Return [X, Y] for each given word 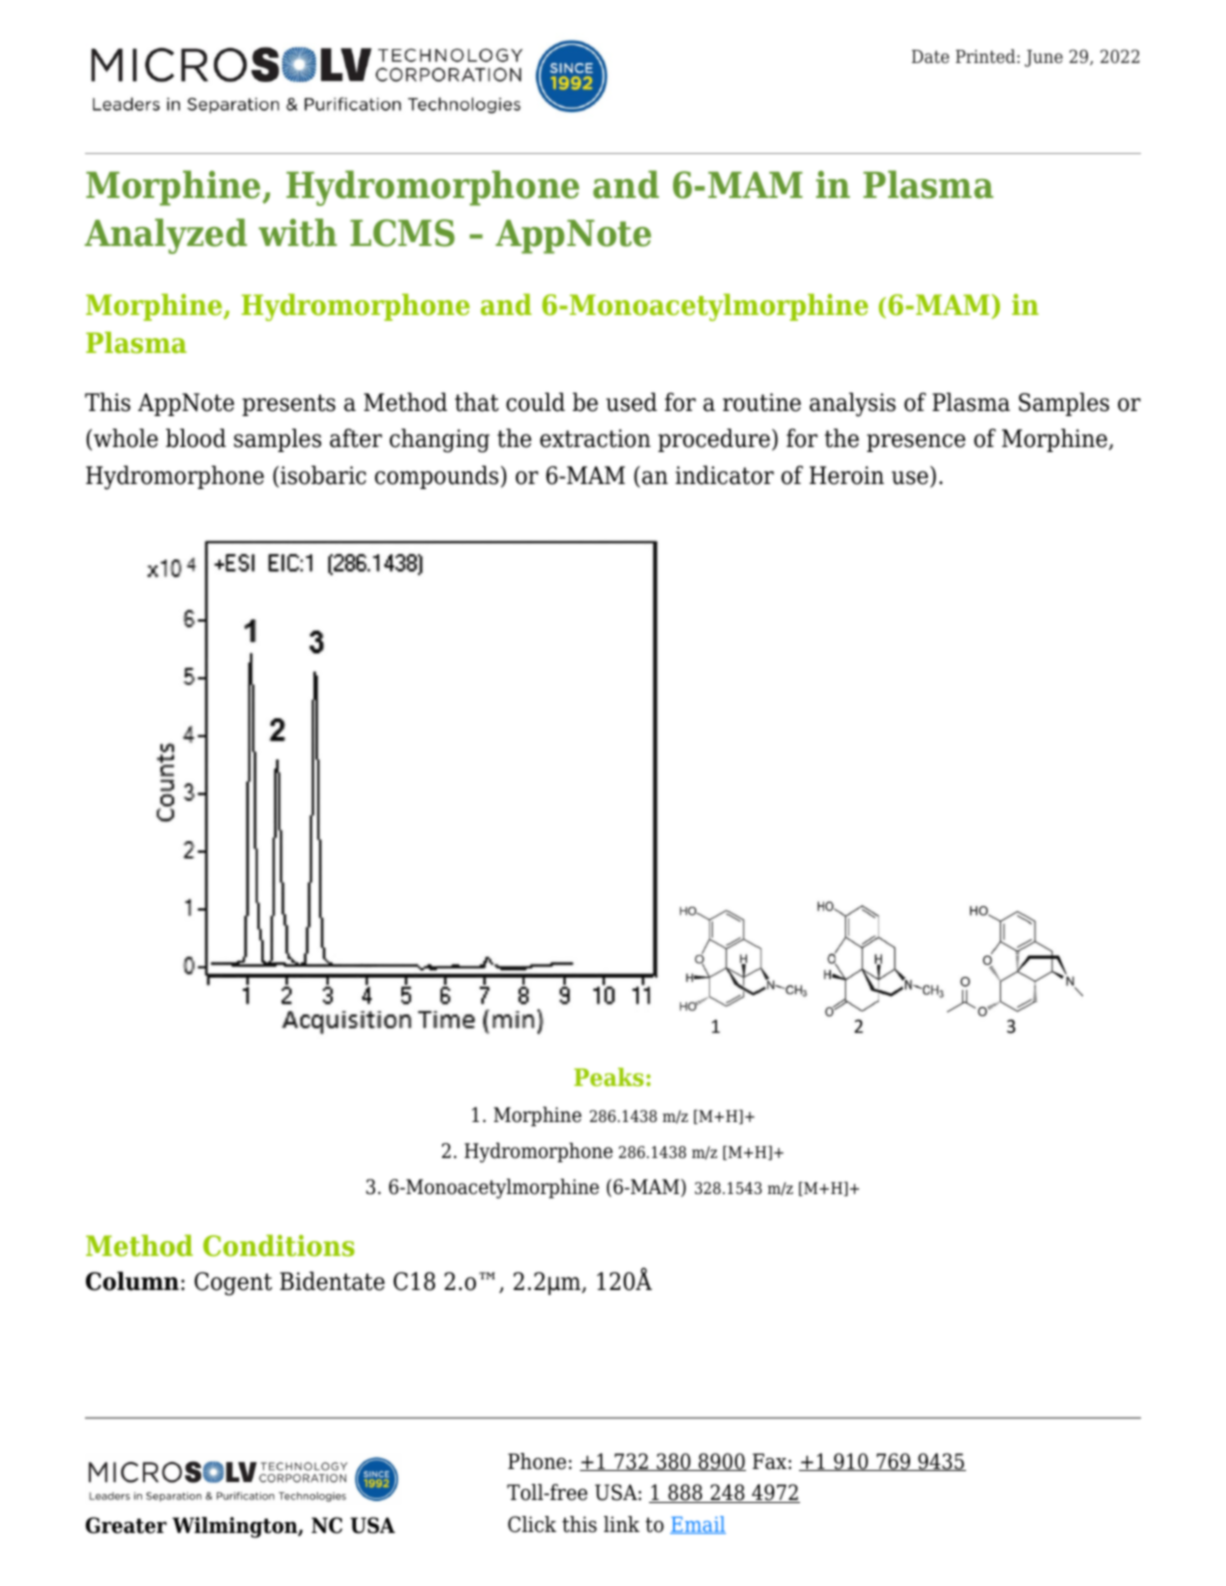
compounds [437, 477]
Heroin [846, 475]
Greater [126, 1525]
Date [930, 56]
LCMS [402, 233]
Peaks [609, 1077]
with [298, 232]
